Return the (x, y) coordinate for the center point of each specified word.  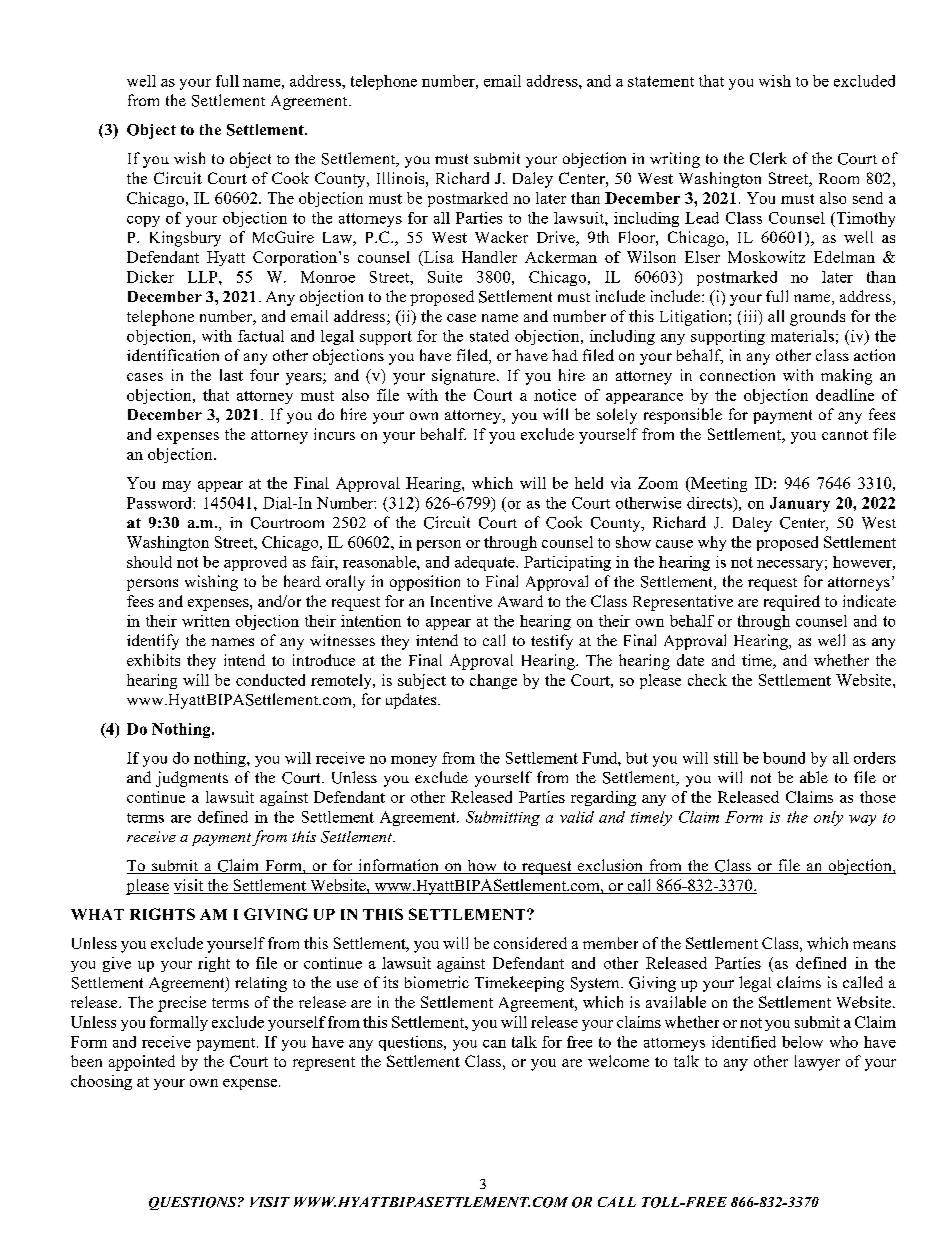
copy (143, 221)
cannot (845, 435)
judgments (192, 779)
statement (661, 81)
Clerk (768, 158)
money (414, 761)
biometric (437, 982)
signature (465, 377)
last (231, 375)
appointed (142, 1063)
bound (784, 758)
